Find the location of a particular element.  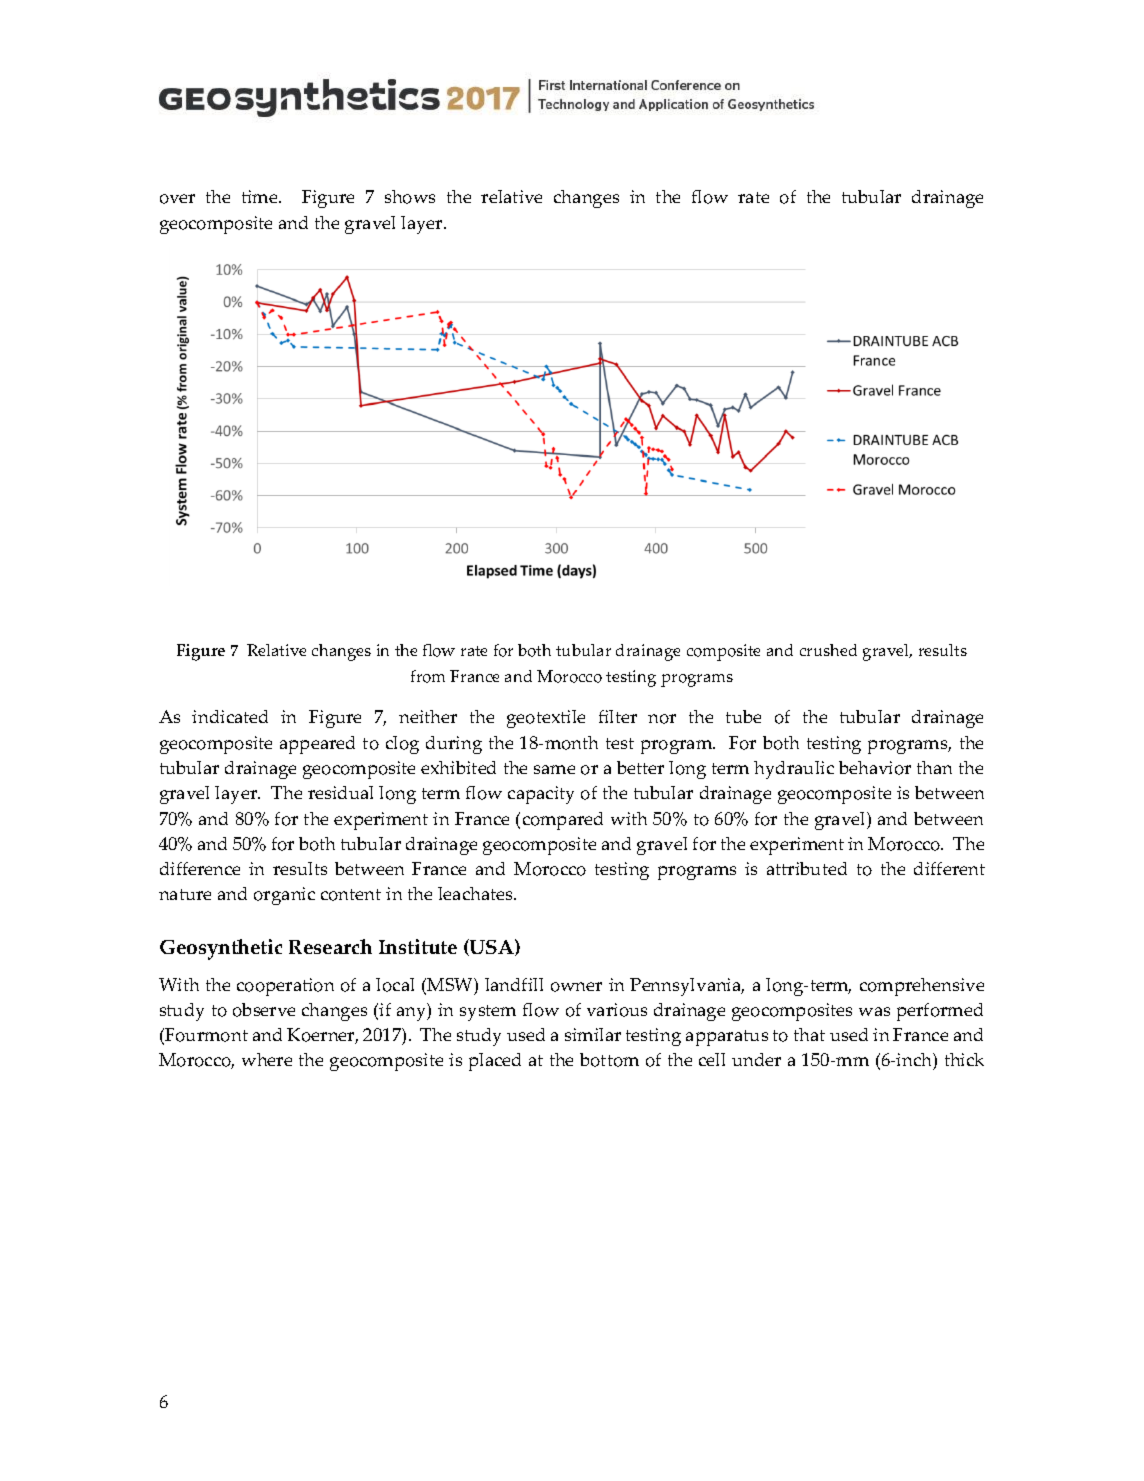

attributed is located at coordinates (807, 868).
